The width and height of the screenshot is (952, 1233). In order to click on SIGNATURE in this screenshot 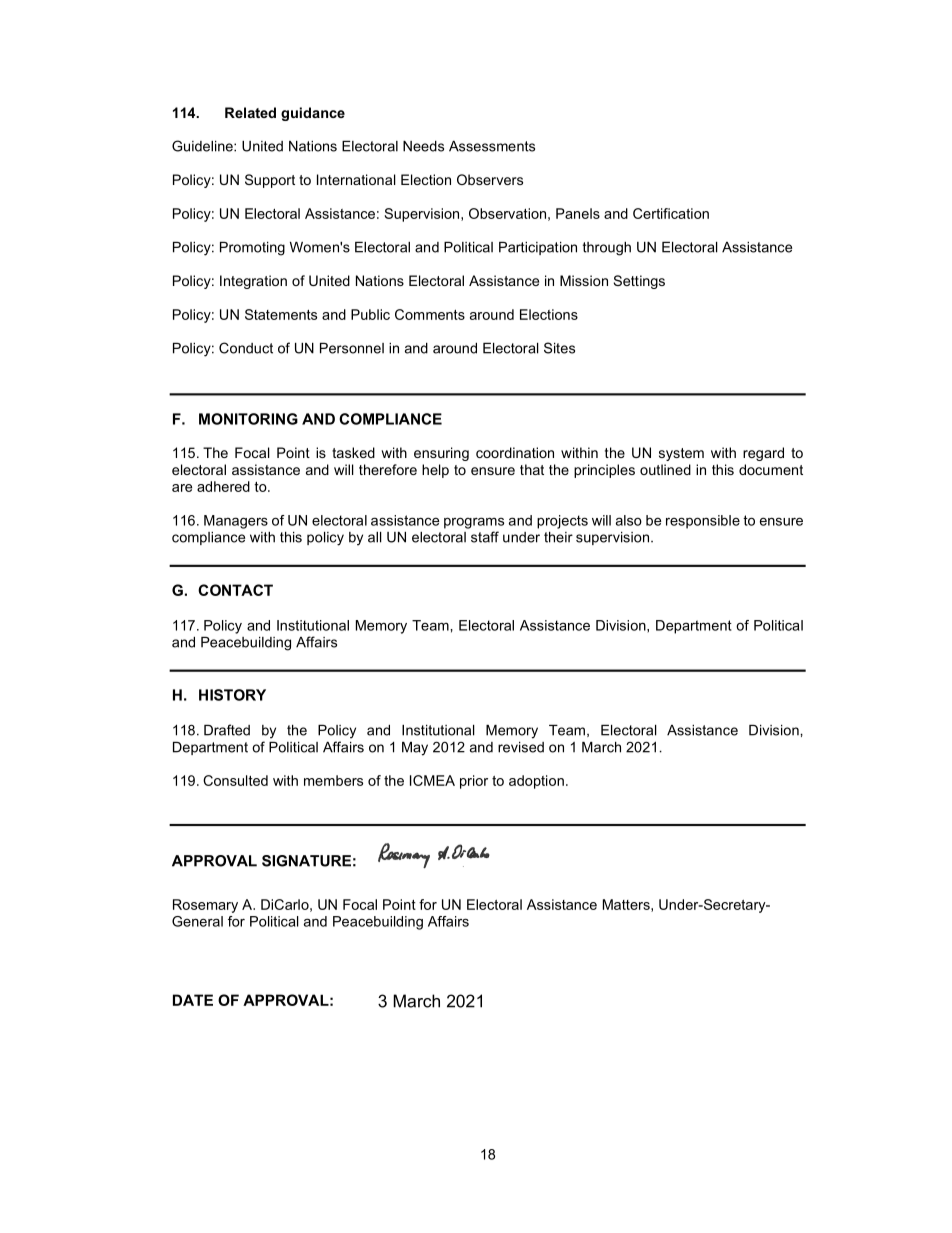, I will do `click(306, 861)`.
